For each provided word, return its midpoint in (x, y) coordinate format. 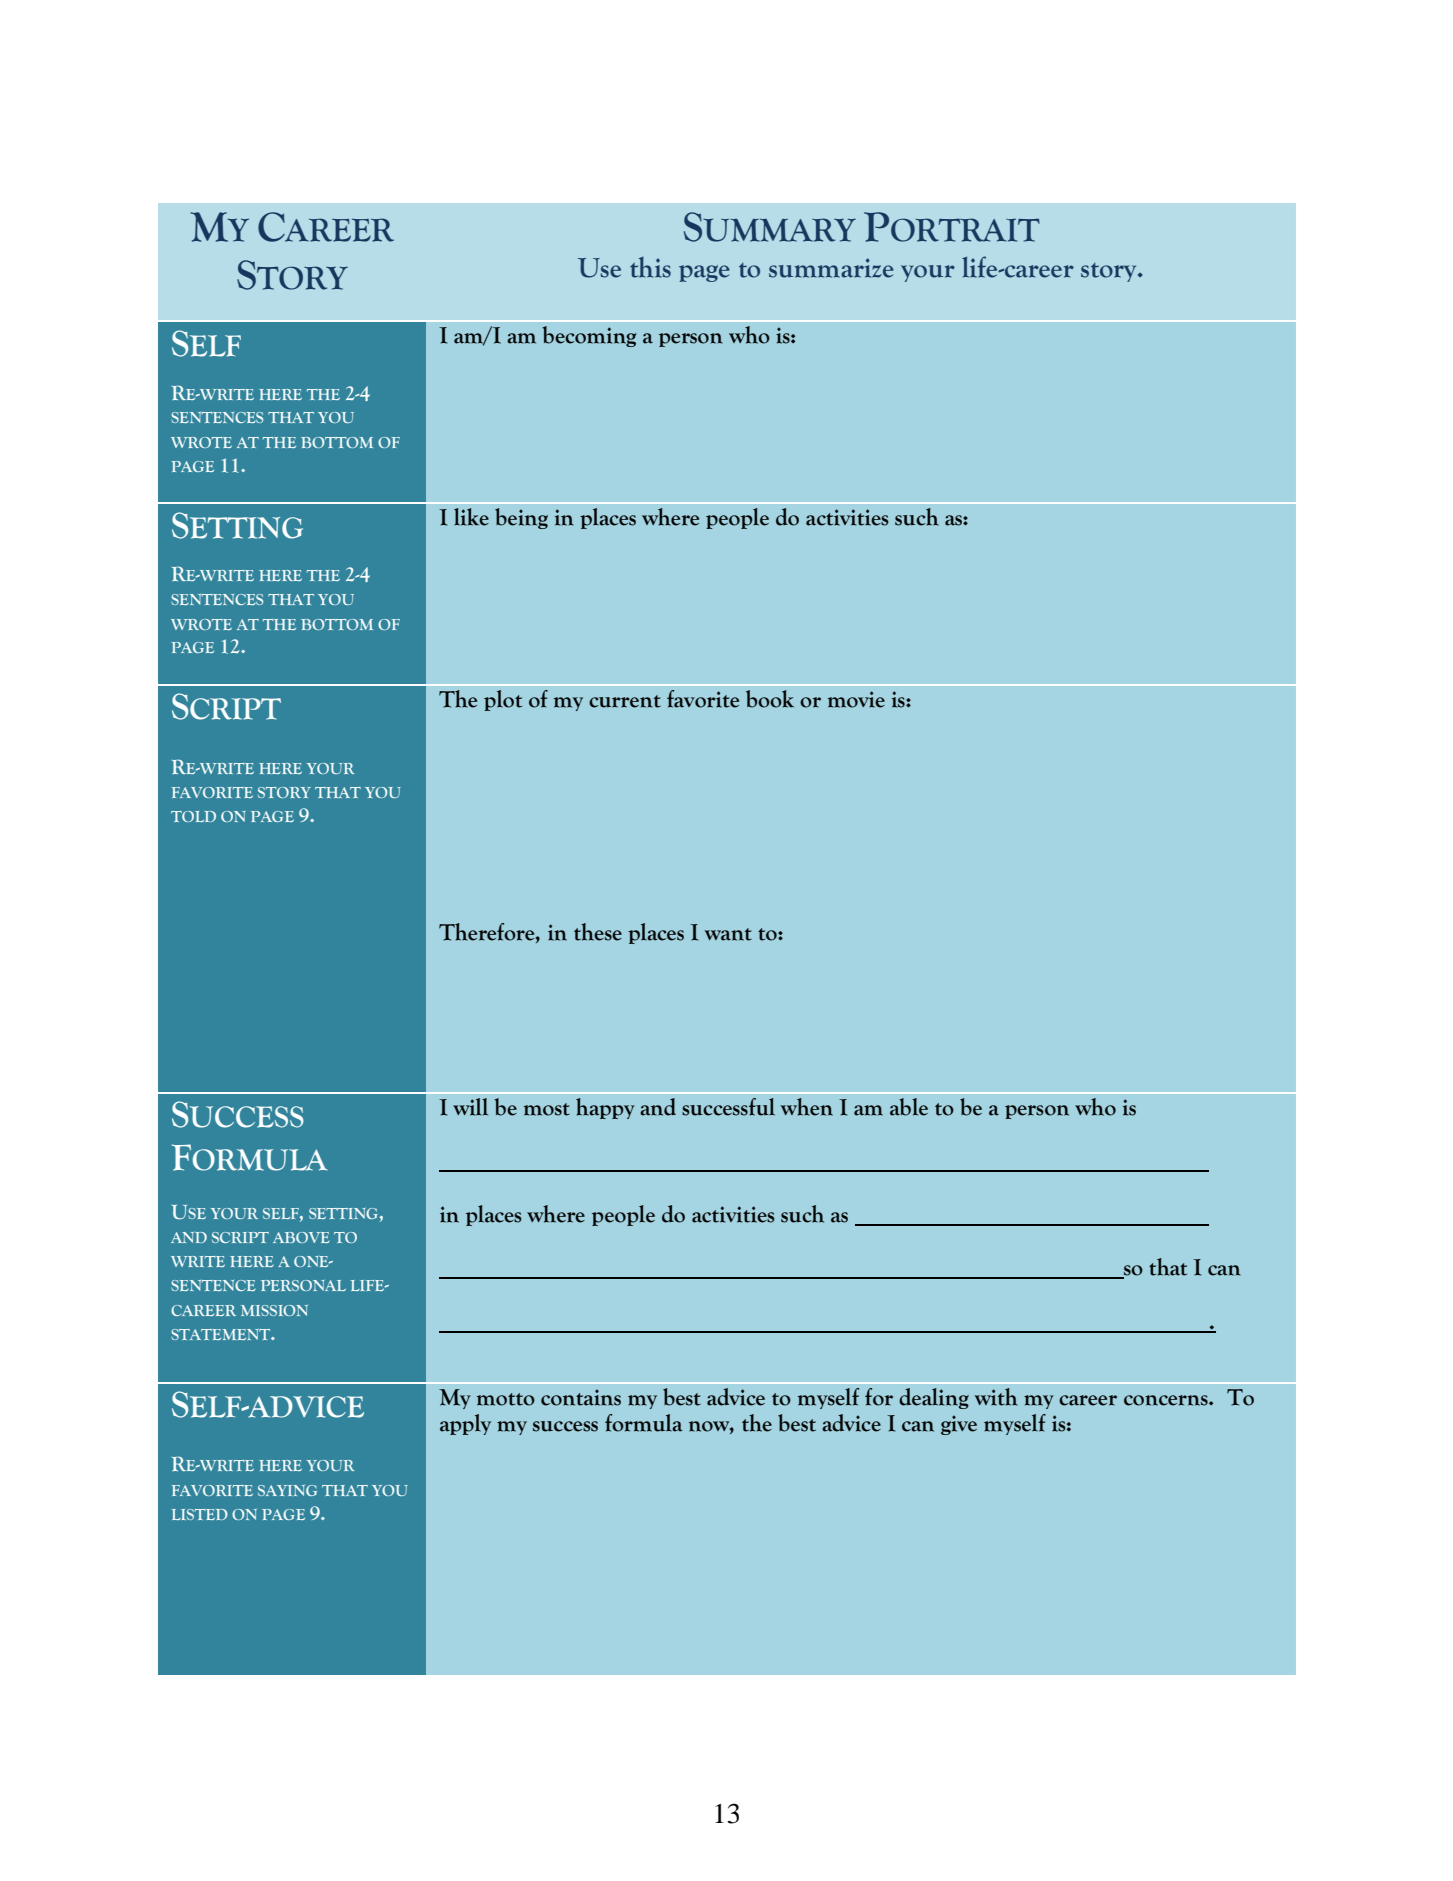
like (471, 517)
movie (856, 699)
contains (581, 1397)
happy (605, 1108)
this (650, 267)
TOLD (193, 816)
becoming (589, 336)
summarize (831, 268)
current (625, 701)
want (728, 934)
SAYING (287, 1490)
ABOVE (301, 1237)
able (909, 1107)
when (807, 1107)
